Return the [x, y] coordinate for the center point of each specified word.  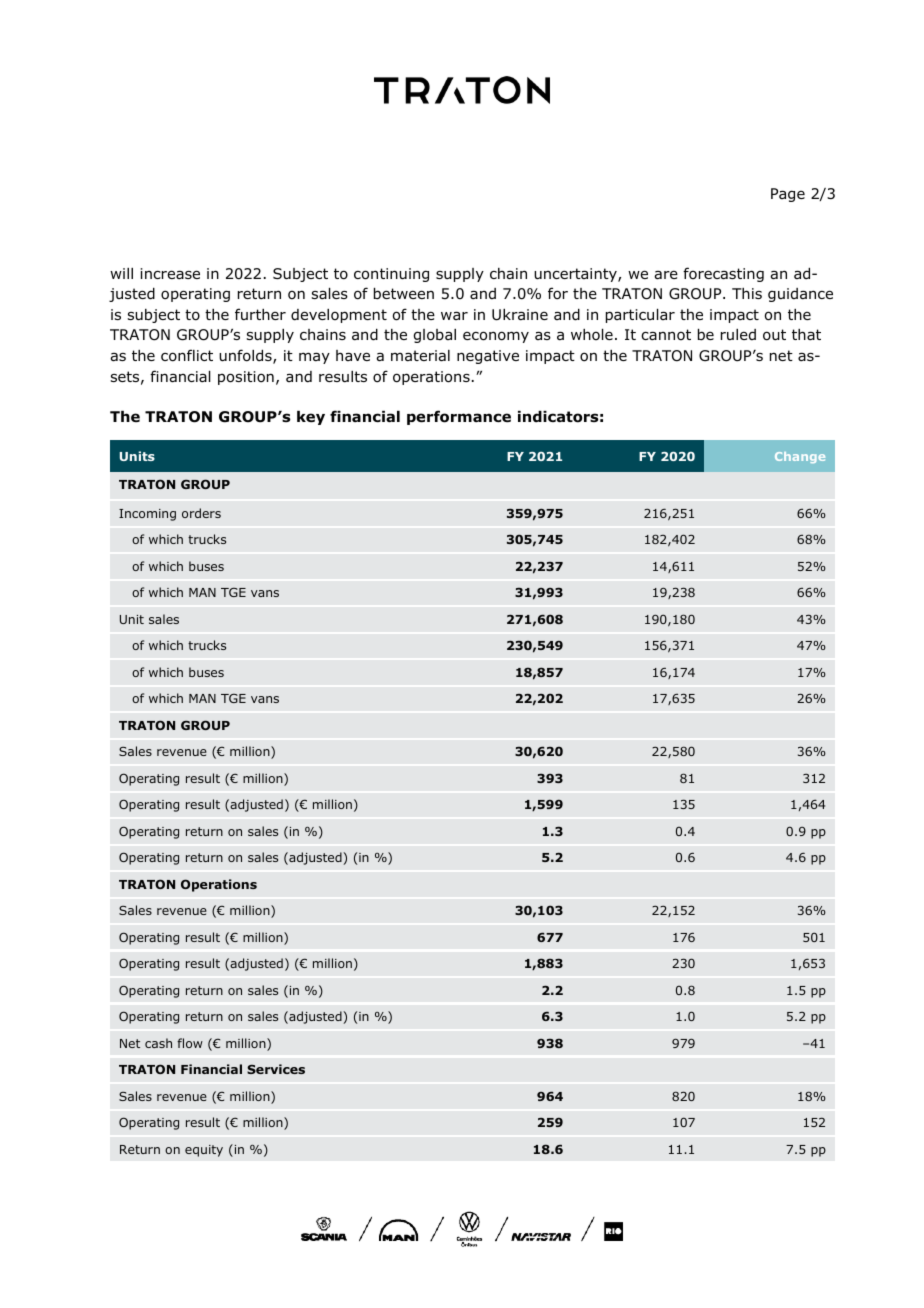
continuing [391, 275]
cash [158, 1043]
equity [204, 1151]
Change [800, 457]
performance [459, 417]
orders [201, 513]
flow [190, 1043]
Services [276, 1069]
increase [170, 273]
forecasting [723, 274]
